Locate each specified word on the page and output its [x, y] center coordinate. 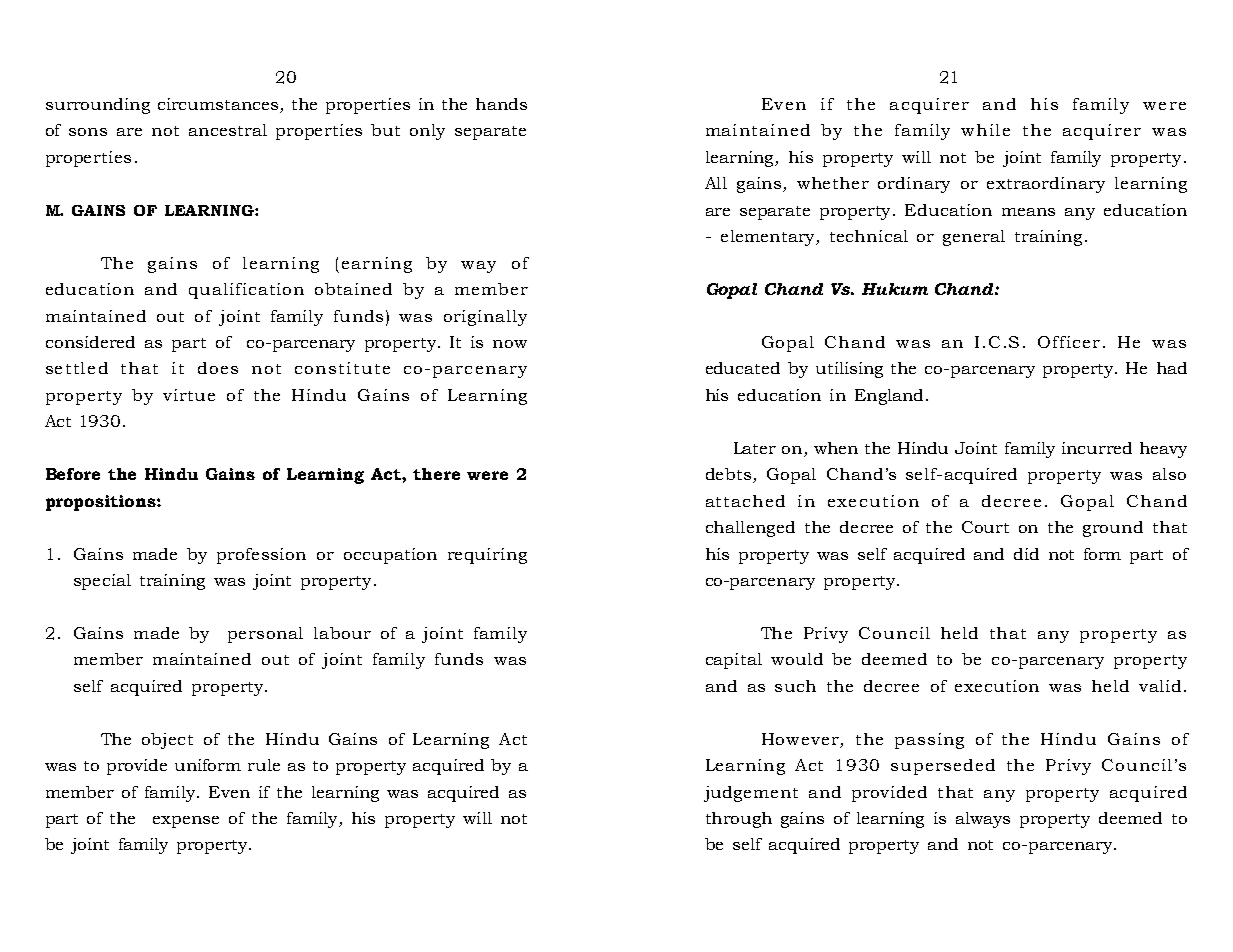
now [510, 344]
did [1026, 554]
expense [186, 822]
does [218, 368]
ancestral [228, 130]
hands [501, 104]
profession [261, 556]
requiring [487, 556]
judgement [751, 794]
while [985, 130]
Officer [1069, 342]
